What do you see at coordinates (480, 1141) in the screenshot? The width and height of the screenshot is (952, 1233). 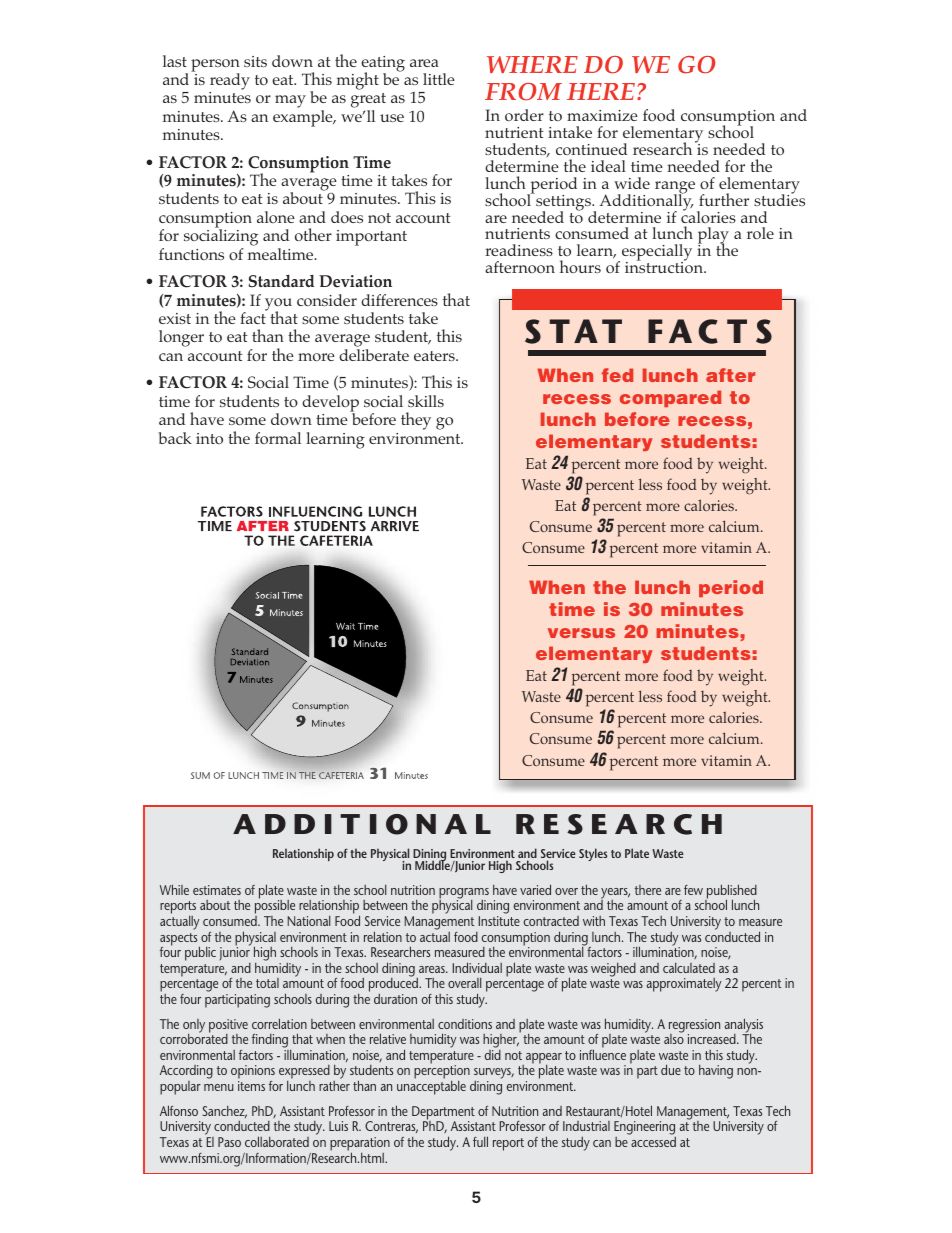 I see `full` at bounding box center [480, 1141].
